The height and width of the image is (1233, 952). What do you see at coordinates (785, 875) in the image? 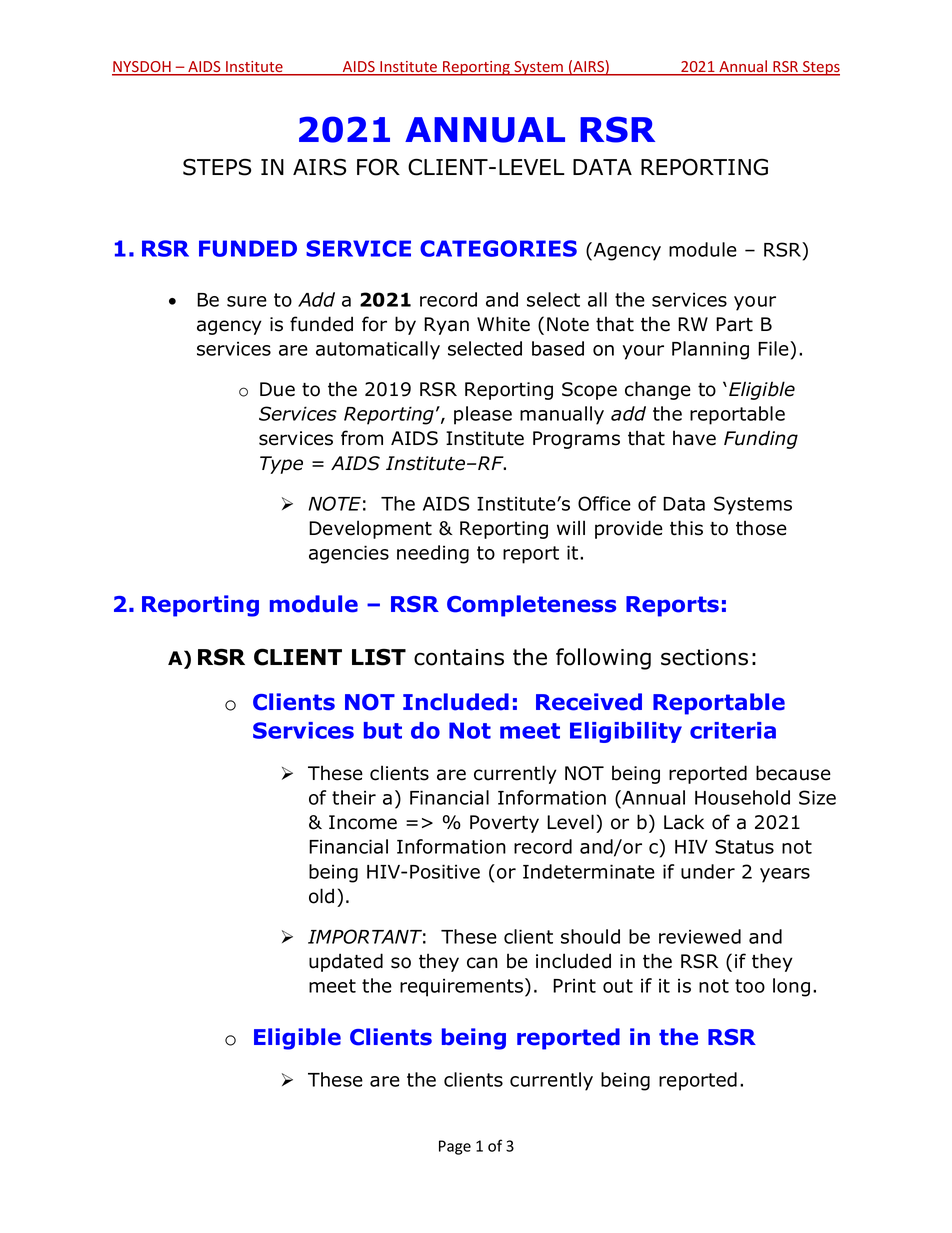
I see `years` at bounding box center [785, 875].
